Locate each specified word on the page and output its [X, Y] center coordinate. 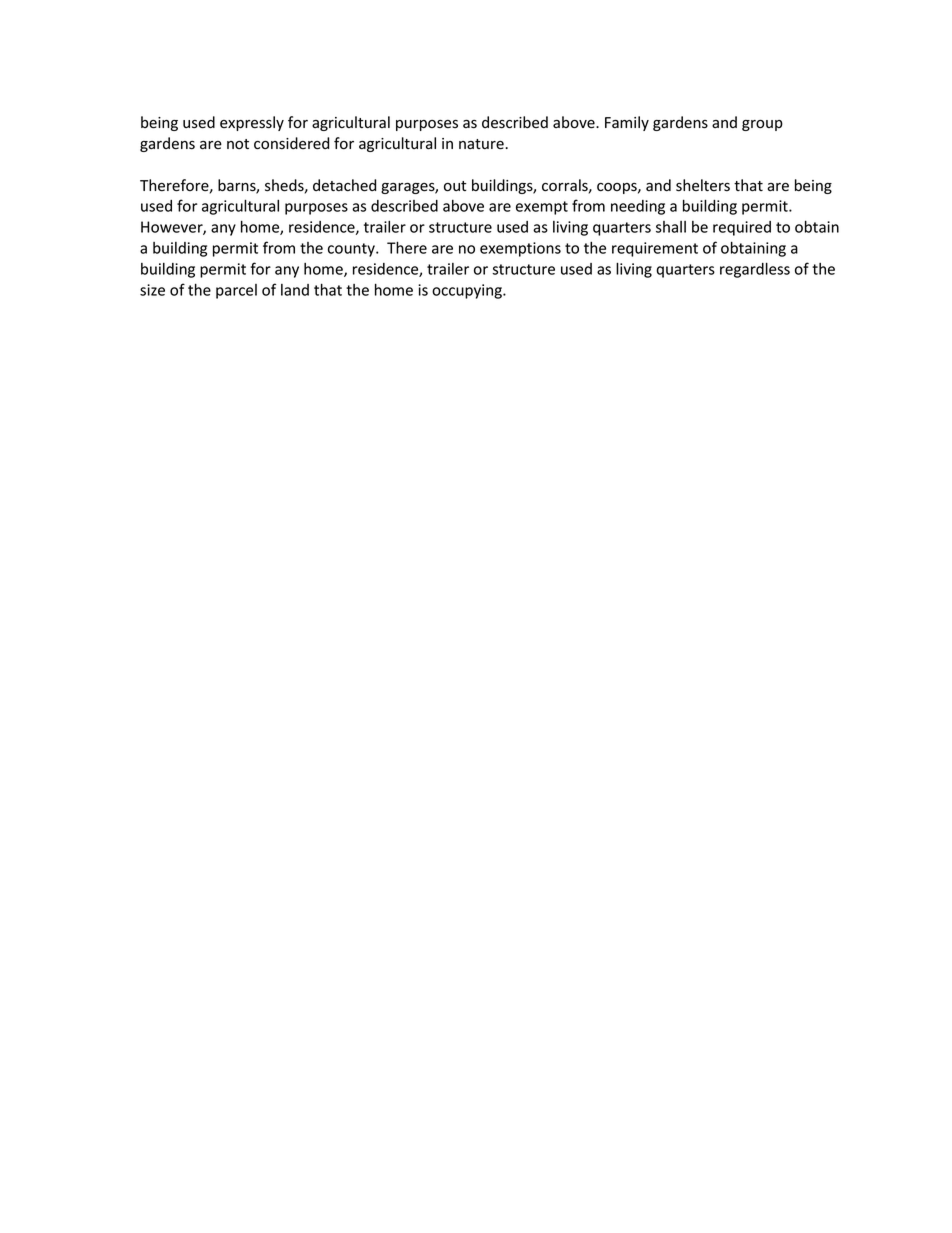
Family [627, 123]
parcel [236, 291]
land [295, 290]
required [742, 228]
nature [482, 144]
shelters [703, 185]
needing [638, 207]
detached [344, 185]
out [455, 186]
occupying [468, 291]
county [352, 250]
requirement [655, 249]
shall [671, 227]
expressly [252, 123]
